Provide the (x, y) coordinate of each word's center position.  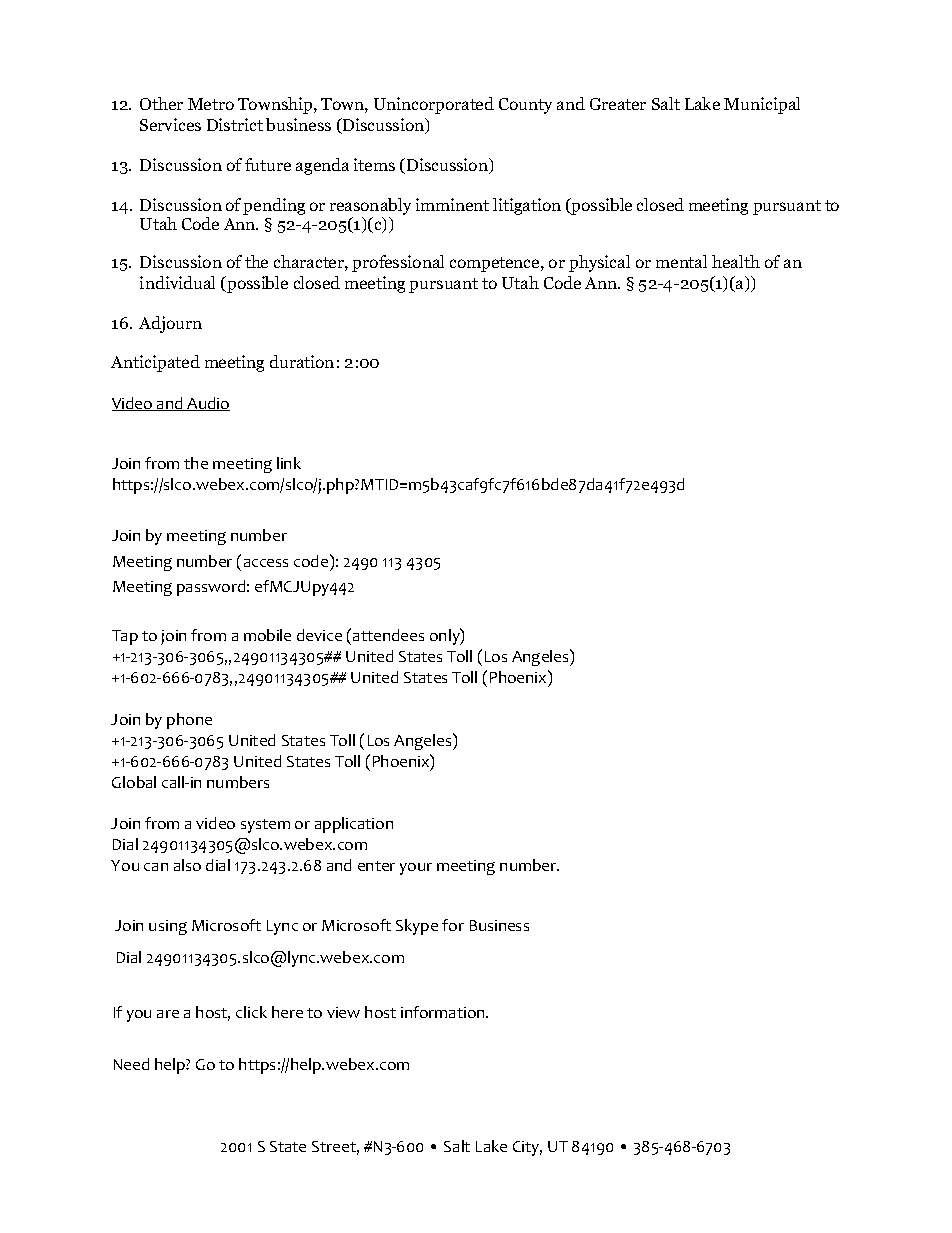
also (187, 865)
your (416, 869)
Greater (618, 104)
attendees (388, 635)
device (319, 635)
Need (131, 1064)
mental (681, 261)
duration (302, 361)
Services (170, 124)
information (444, 1012)
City (527, 1148)
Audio (207, 404)
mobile (267, 635)
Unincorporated (434, 105)
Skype (417, 927)
